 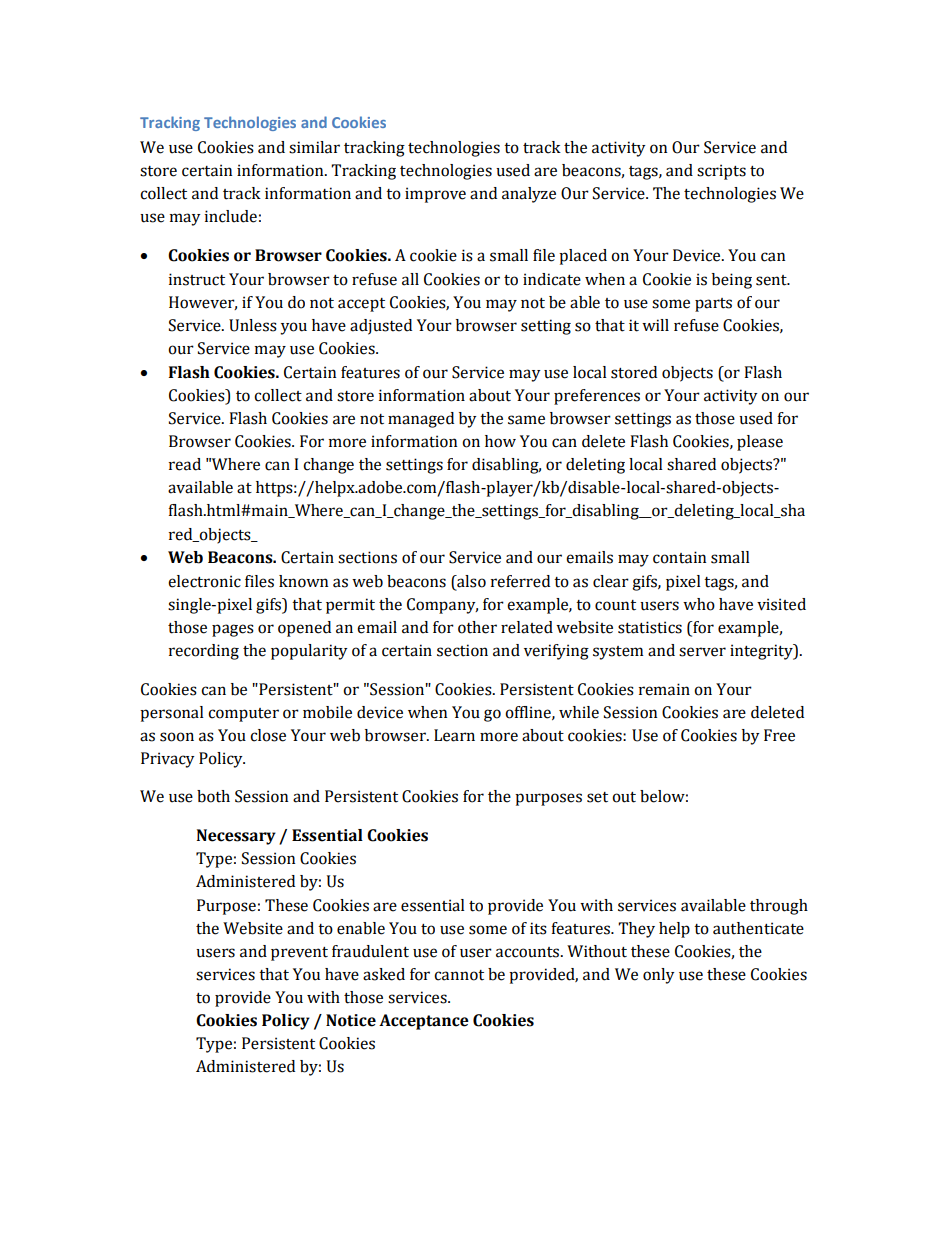 I want to click on also, so click(x=470, y=581).
